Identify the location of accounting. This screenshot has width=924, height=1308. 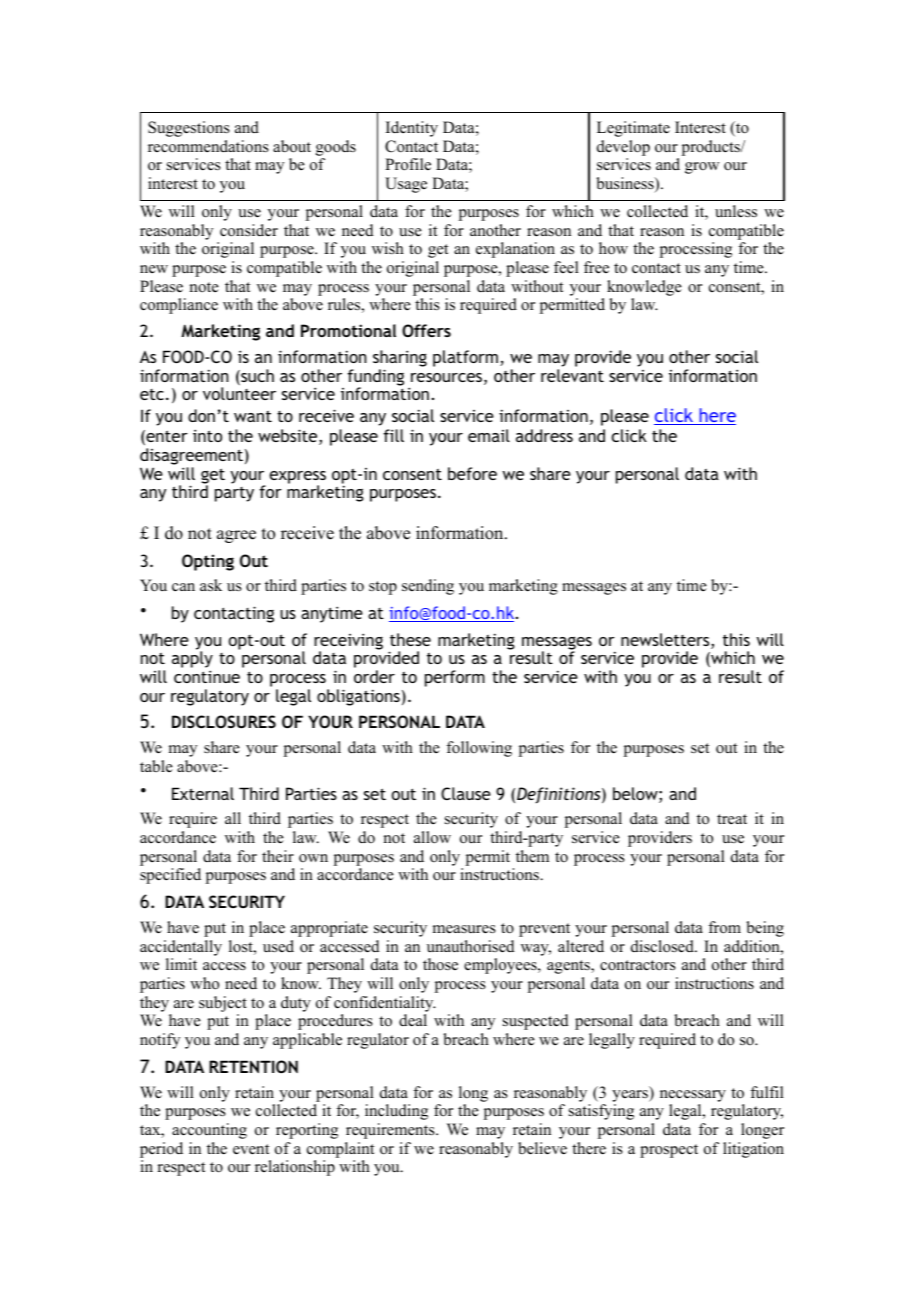
(209, 1131).
